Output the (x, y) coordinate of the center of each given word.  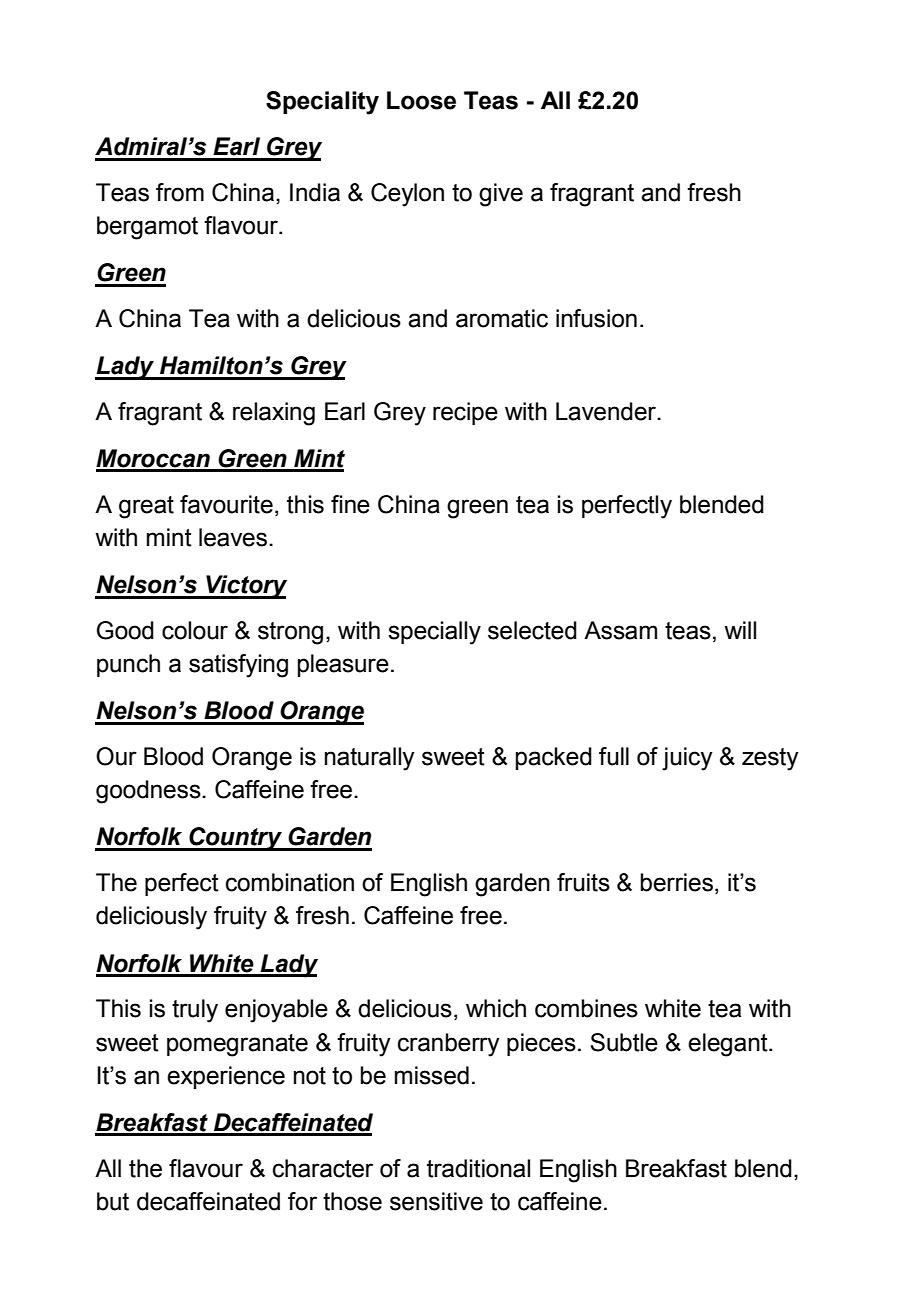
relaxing (274, 414)
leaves (233, 537)
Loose (421, 100)
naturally (370, 759)
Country (235, 839)
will (740, 630)
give (501, 195)
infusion (596, 318)
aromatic (502, 318)
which (496, 1008)
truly (195, 1011)
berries (676, 882)
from (180, 192)
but (113, 1201)
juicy (687, 759)
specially (434, 633)
